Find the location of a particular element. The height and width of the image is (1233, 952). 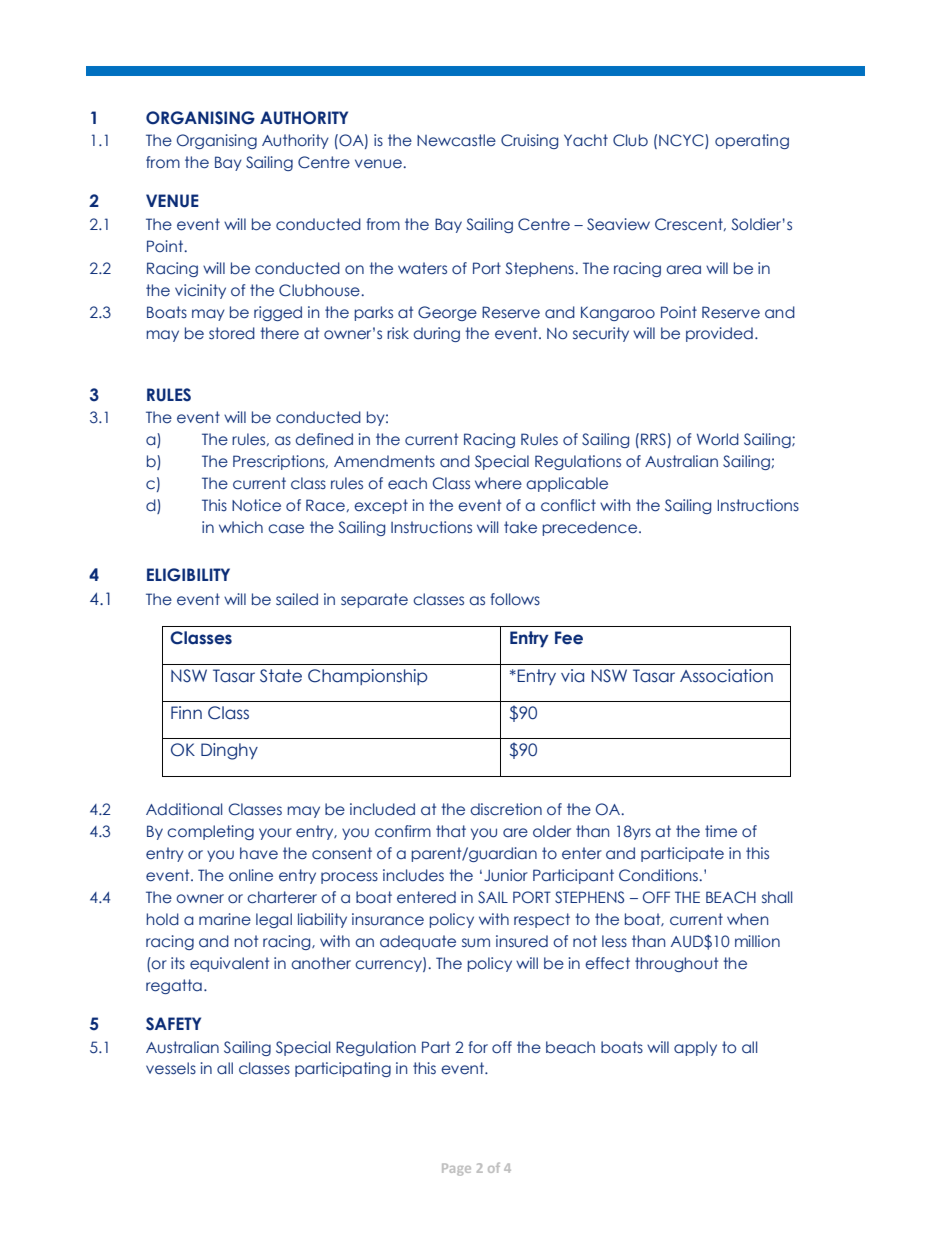

where is located at coordinates (498, 483).
